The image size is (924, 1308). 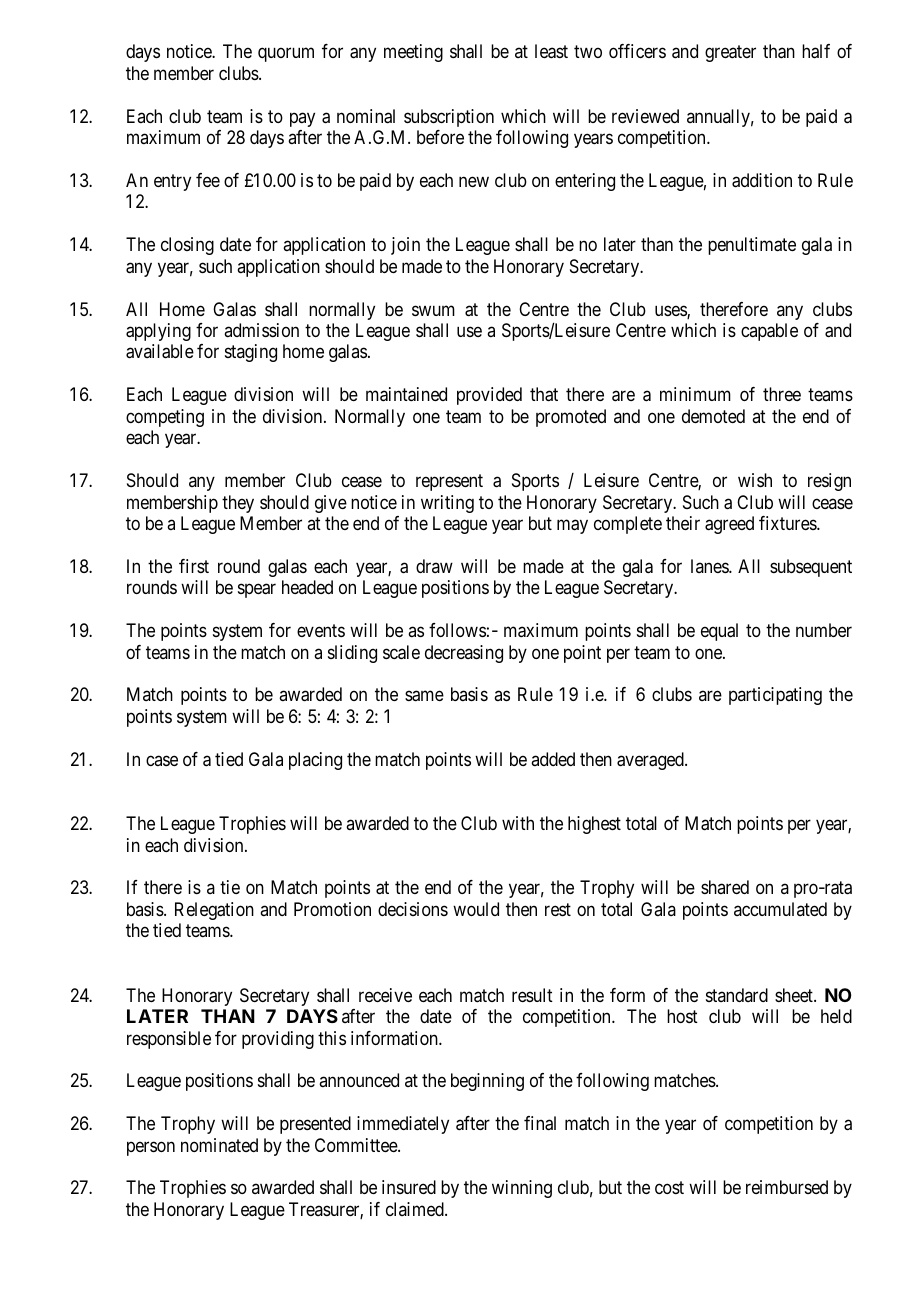 I want to click on greater, so click(x=730, y=53).
